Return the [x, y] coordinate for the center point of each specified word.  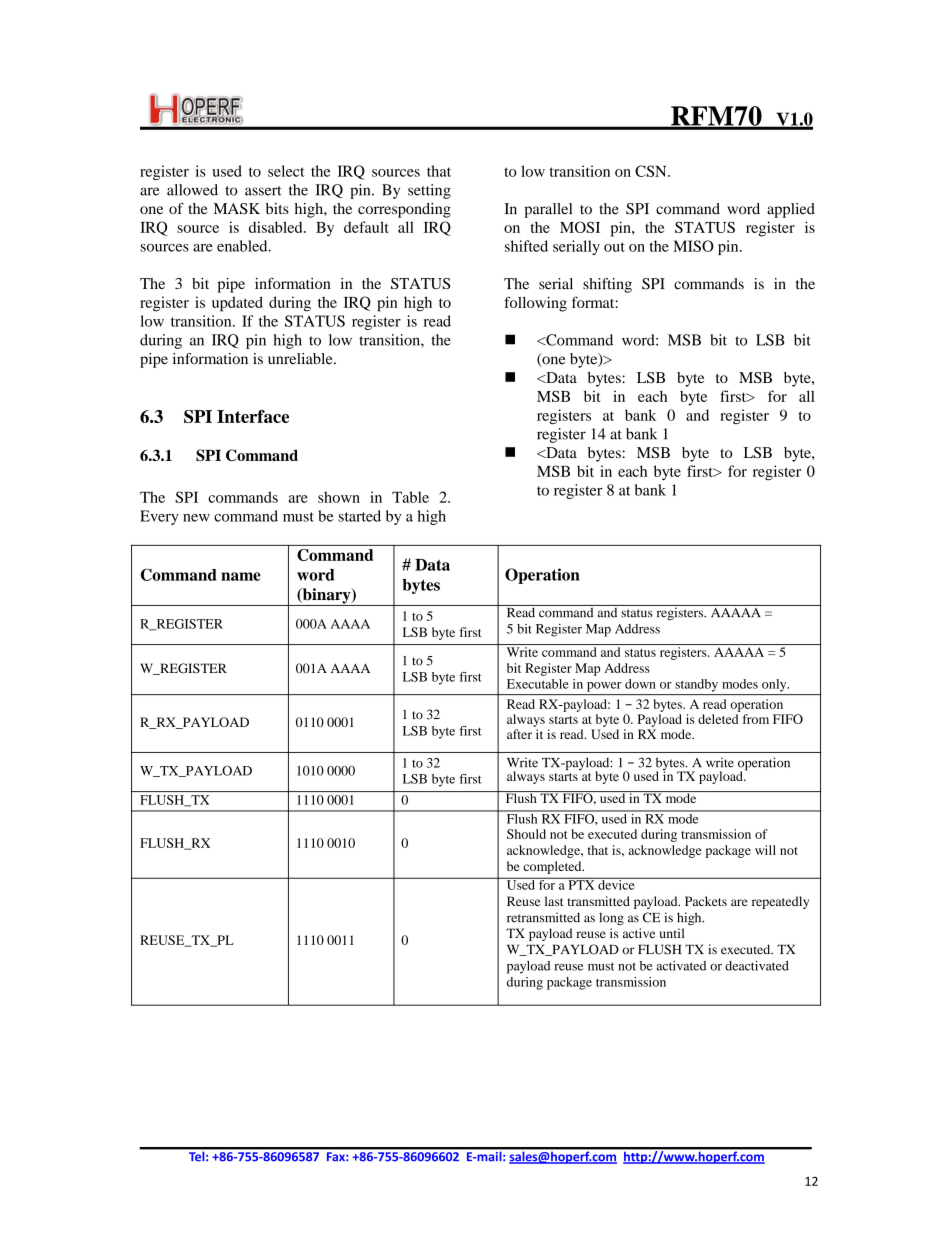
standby [696, 685]
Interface [253, 416]
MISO [693, 246]
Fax [337, 1156]
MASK [237, 209]
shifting [607, 285]
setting [429, 191]
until [672, 933]
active [639, 933]
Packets [706, 901]
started [360, 516]
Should [526, 834]
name [241, 576]
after [519, 734]
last [554, 901]
